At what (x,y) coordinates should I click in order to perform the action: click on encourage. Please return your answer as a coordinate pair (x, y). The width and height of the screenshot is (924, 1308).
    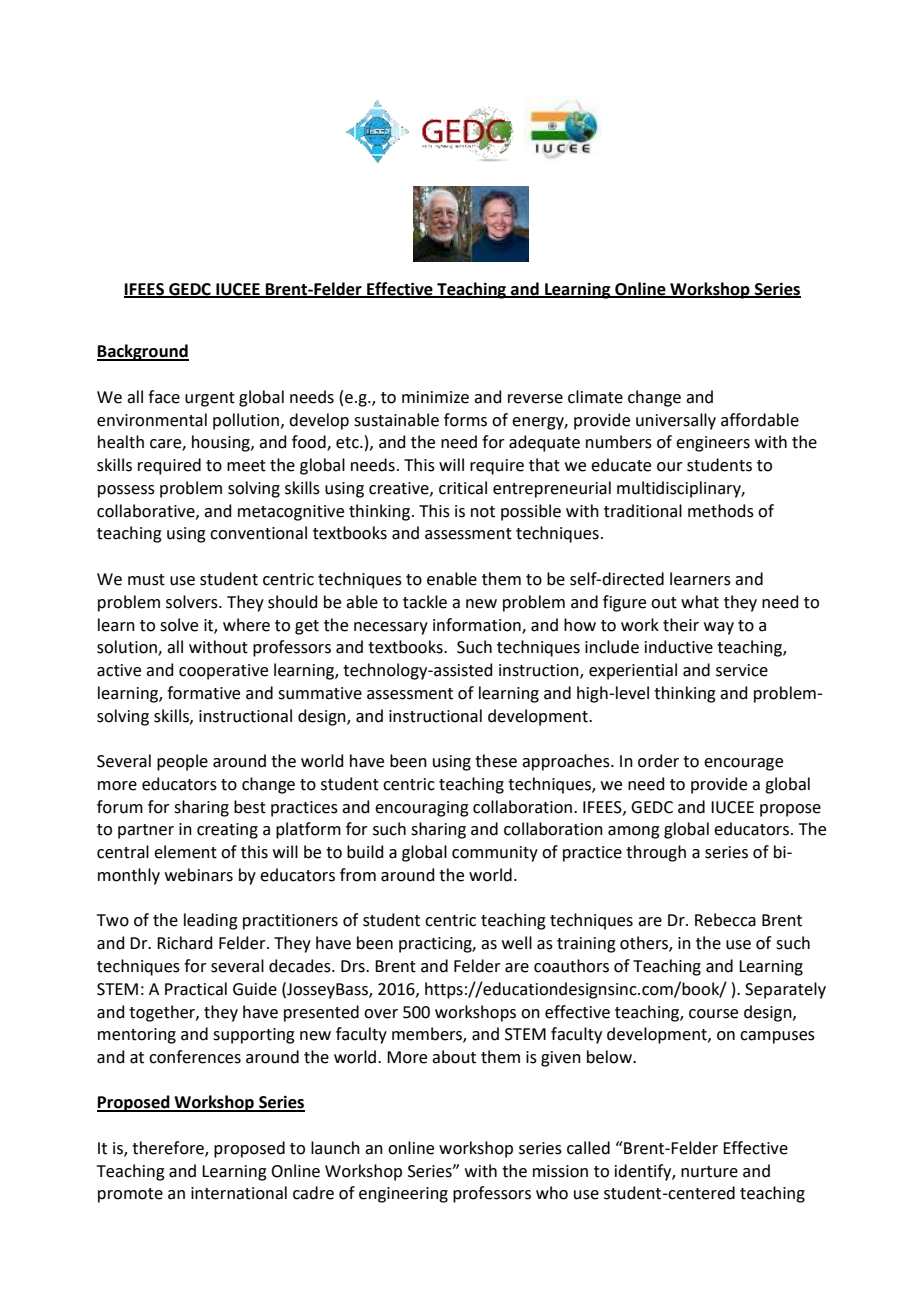
    Looking at the image, I should click on (743, 764).
